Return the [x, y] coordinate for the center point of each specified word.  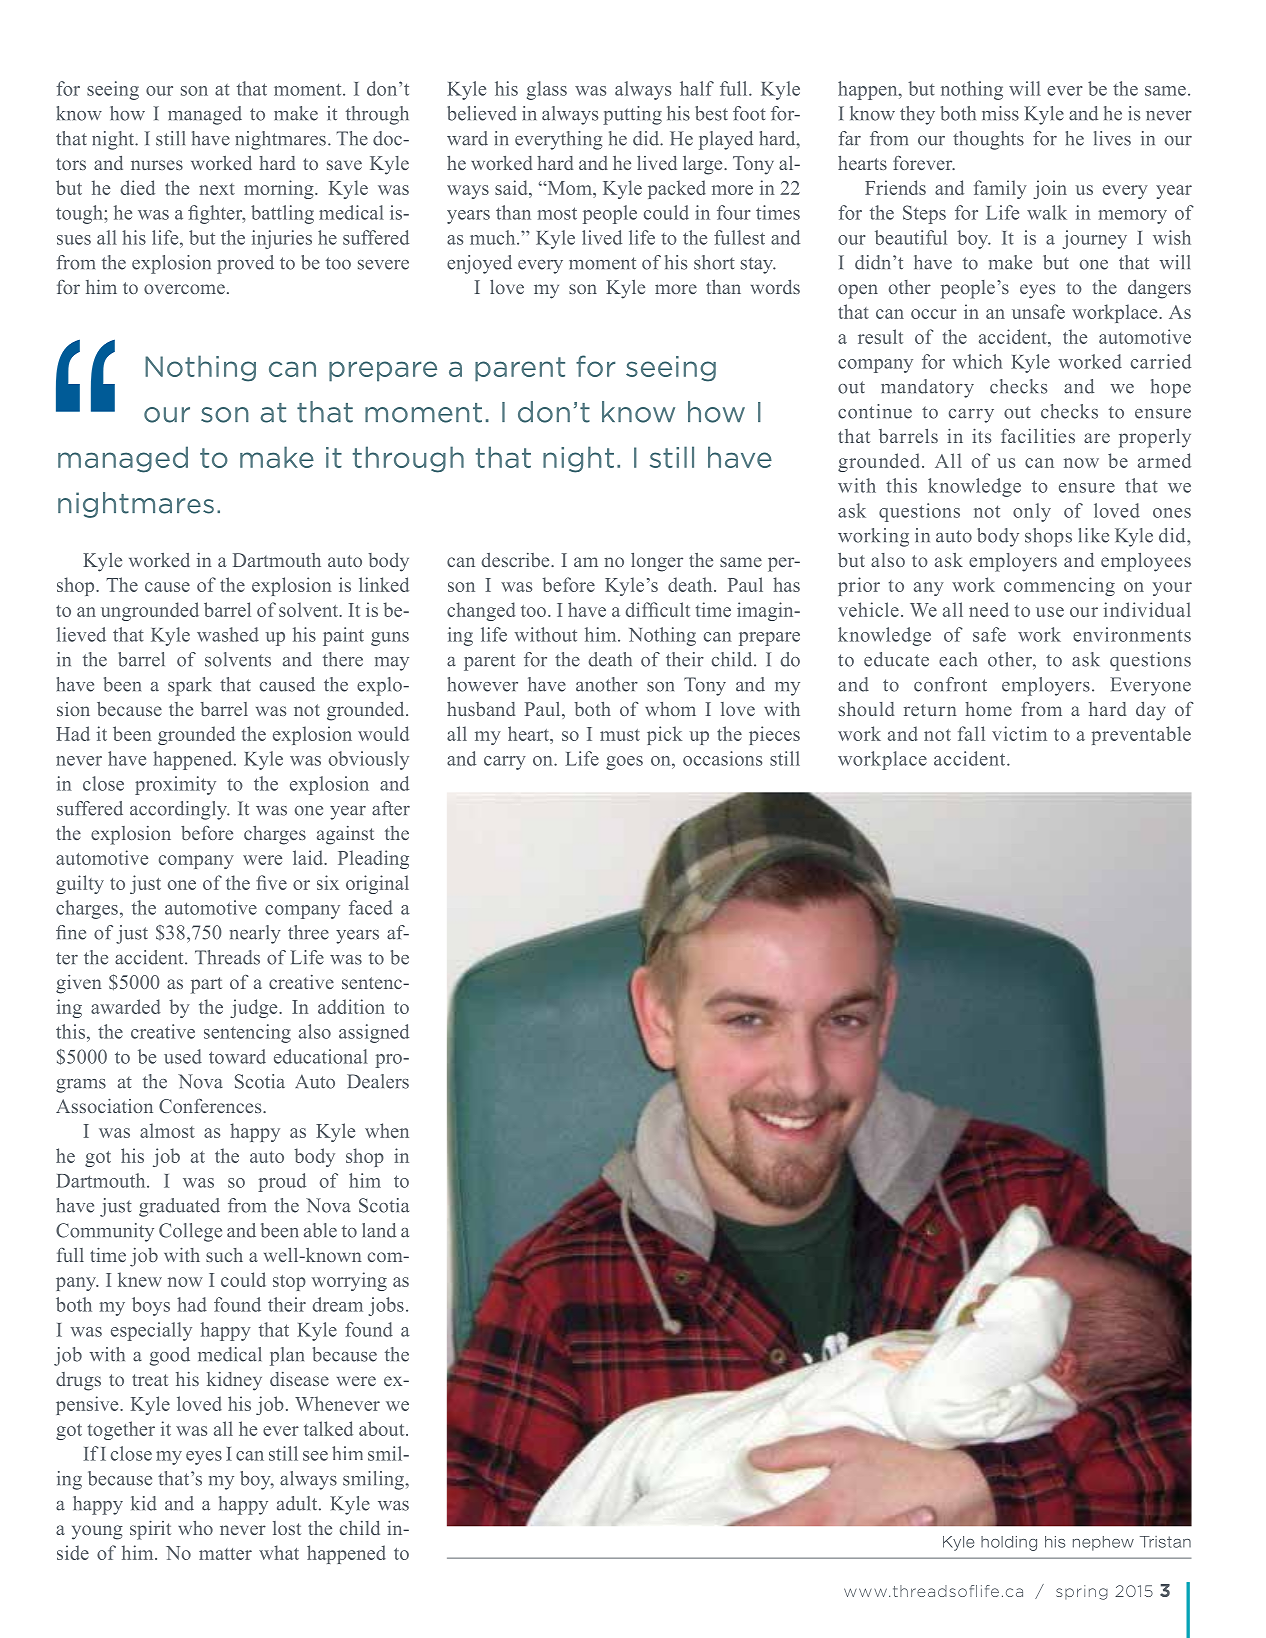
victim [1019, 733]
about [383, 1428]
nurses [157, 165]
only [1032, 512]
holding [1009, 1543]
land [379, 1230]
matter [225, 1554]
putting [632, 115]
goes [624, 763]
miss [1000, 113]
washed [228, 634]
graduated [179, 1207]
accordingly [179, 810]
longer [657, 562]
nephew [1103, 1543]
